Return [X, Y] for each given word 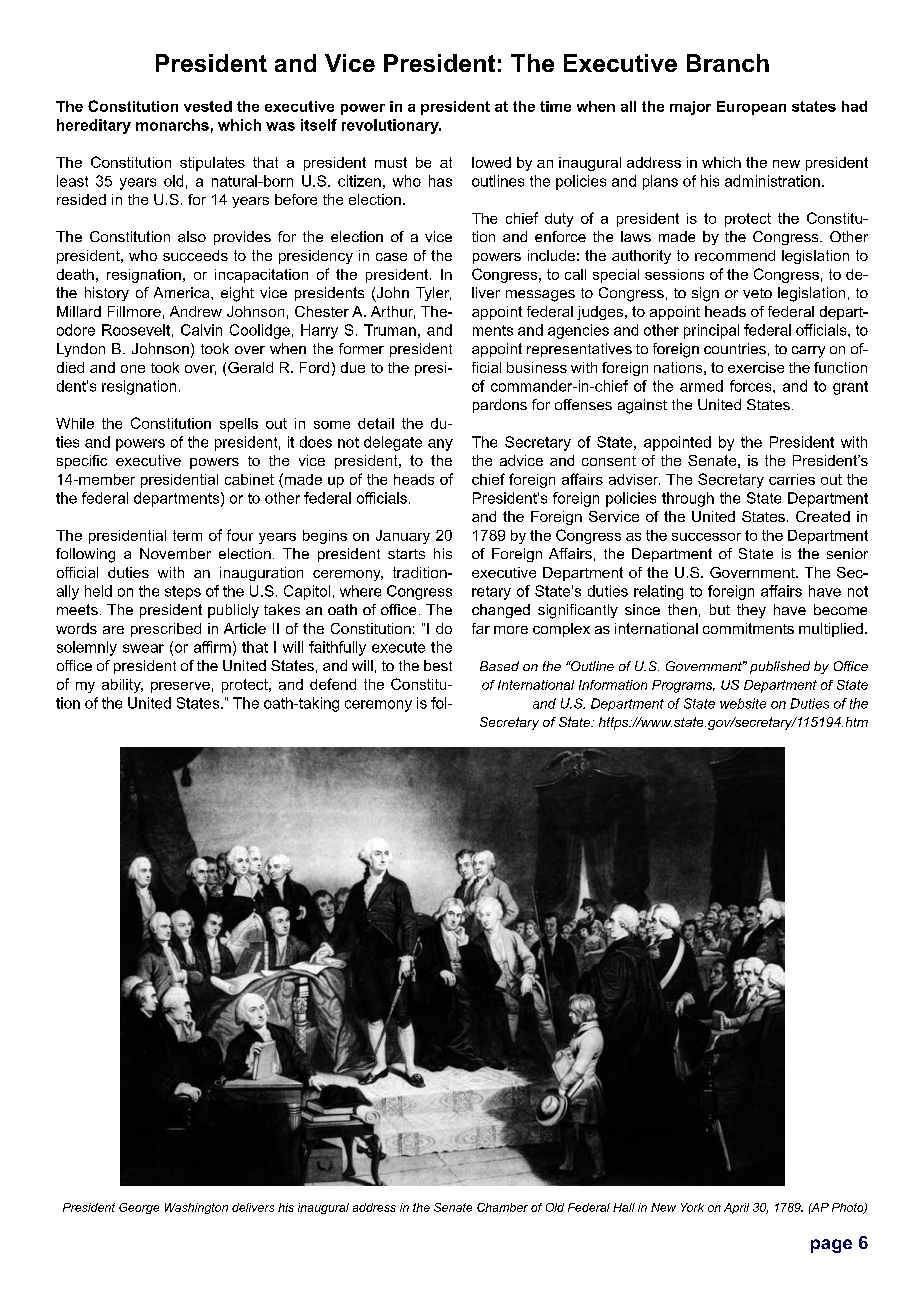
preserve [180, 687]
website [743, 703]
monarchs [172, 125]
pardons [500, 406]
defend [333, 684]
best [438, 665]
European [751, 108]
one [133, 369]
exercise [756, 367]
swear [143, 648]
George [139, 1208]
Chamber [502, 1207]
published [780, 667]
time [555, 106]
